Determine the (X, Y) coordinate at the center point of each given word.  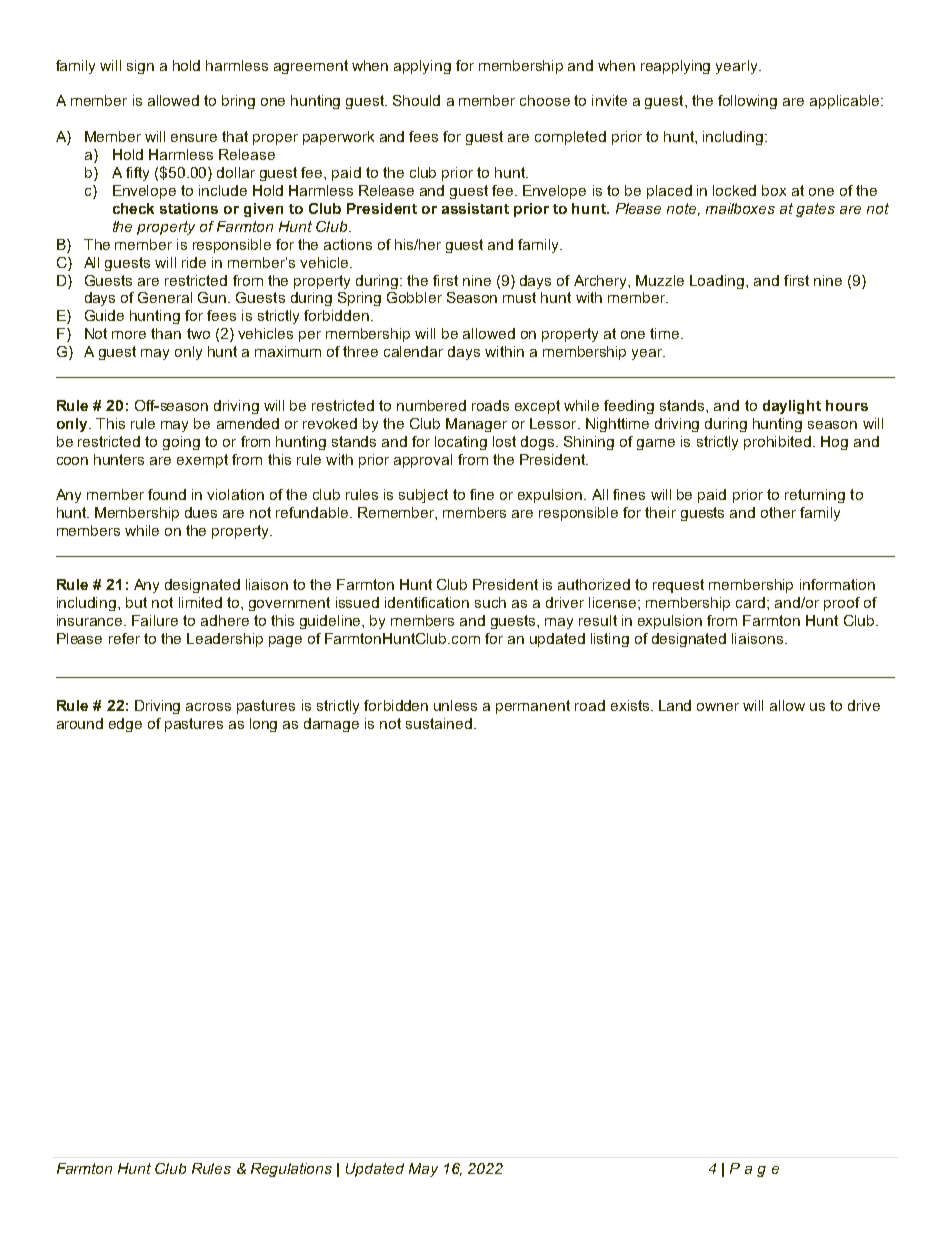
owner (718, 707)
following (747, 102)
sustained (439, 723)
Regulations (291, 1170)
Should (416, 100)
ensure (194, 138)
